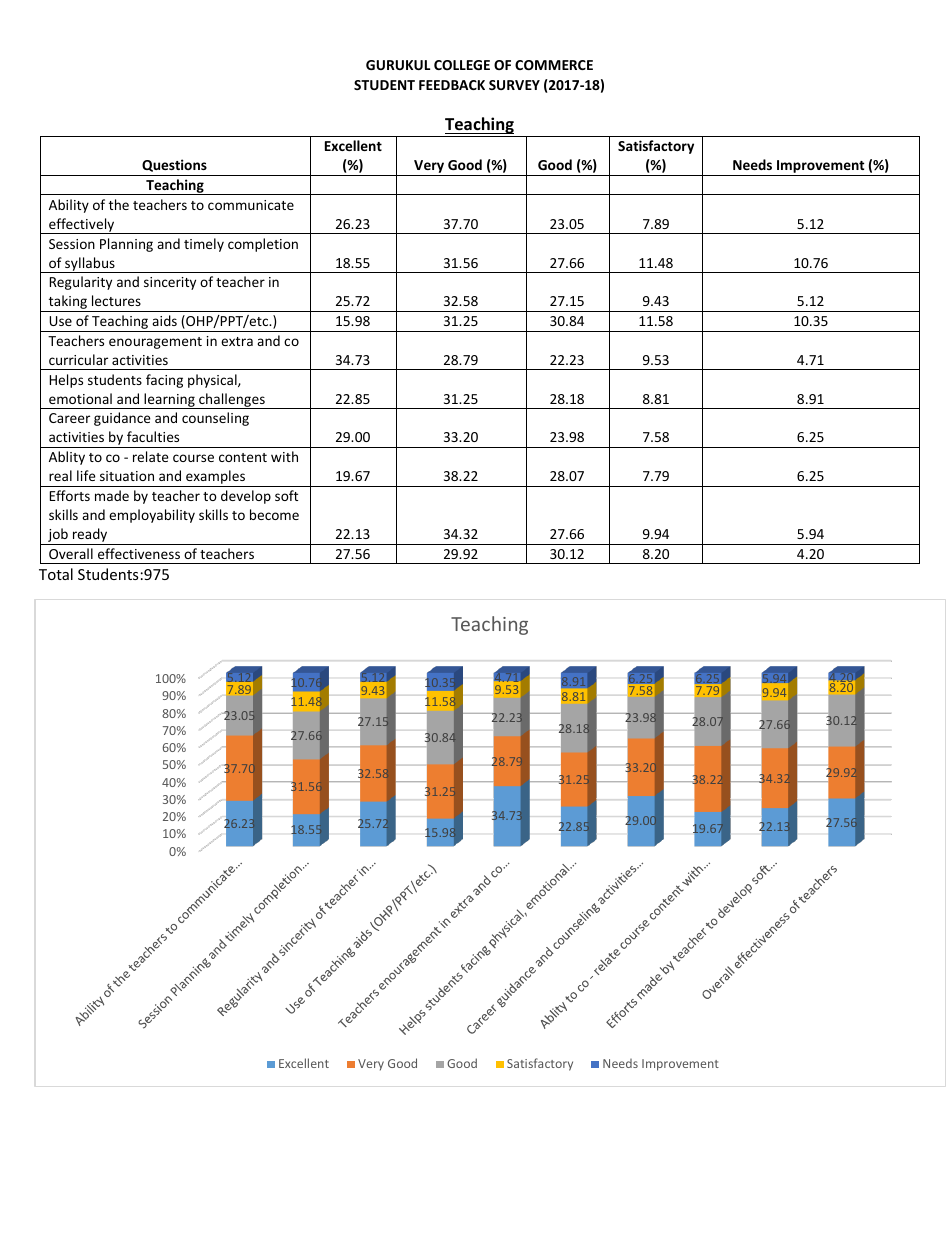 Image resolution: width=952 pixels, height=1233 pixels. What do you see at coordinates (119, 204) in the screenshot?
I see `the` at bounding box center [119, 204].
